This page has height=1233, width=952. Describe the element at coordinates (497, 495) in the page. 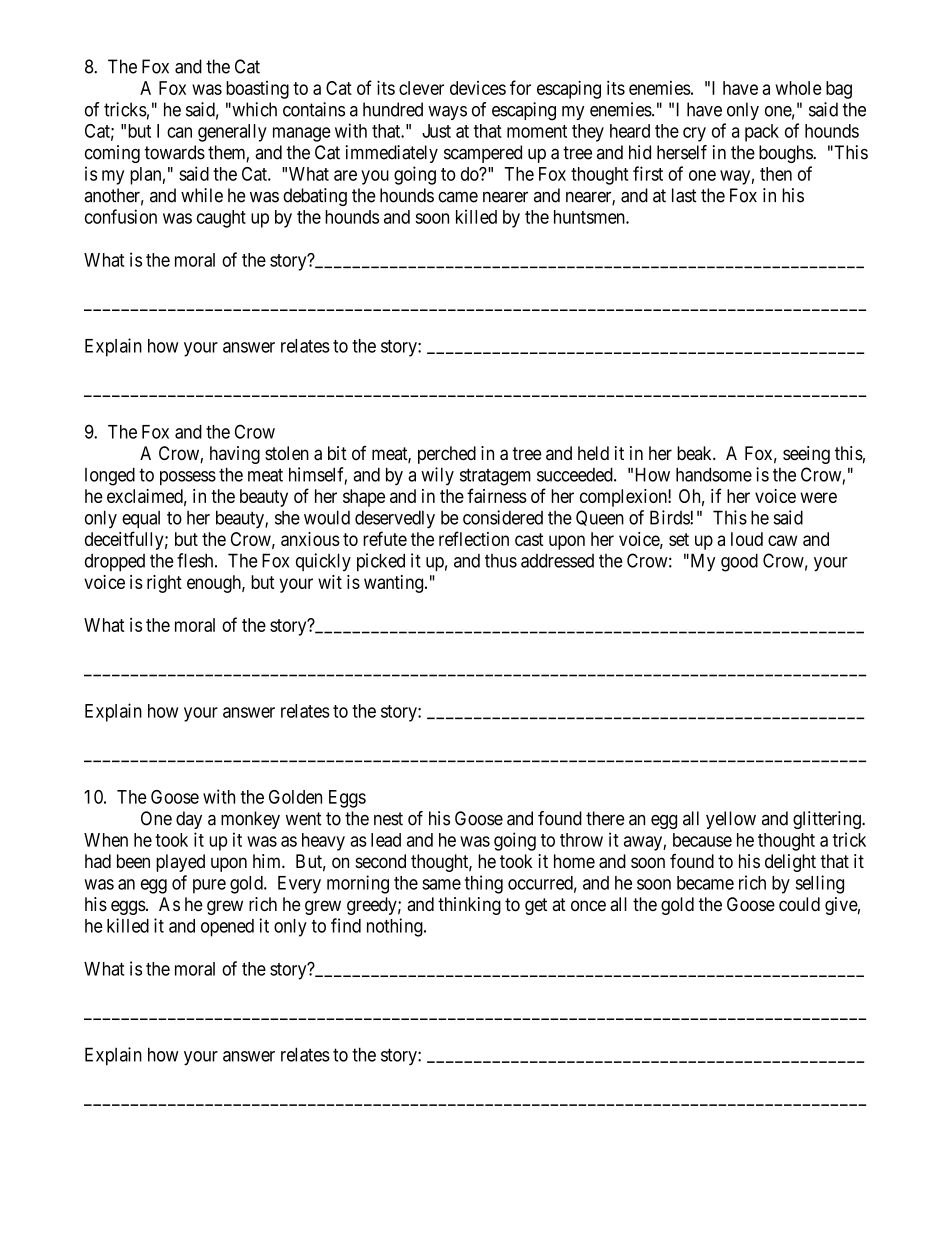

I see `fairness` at that location.
